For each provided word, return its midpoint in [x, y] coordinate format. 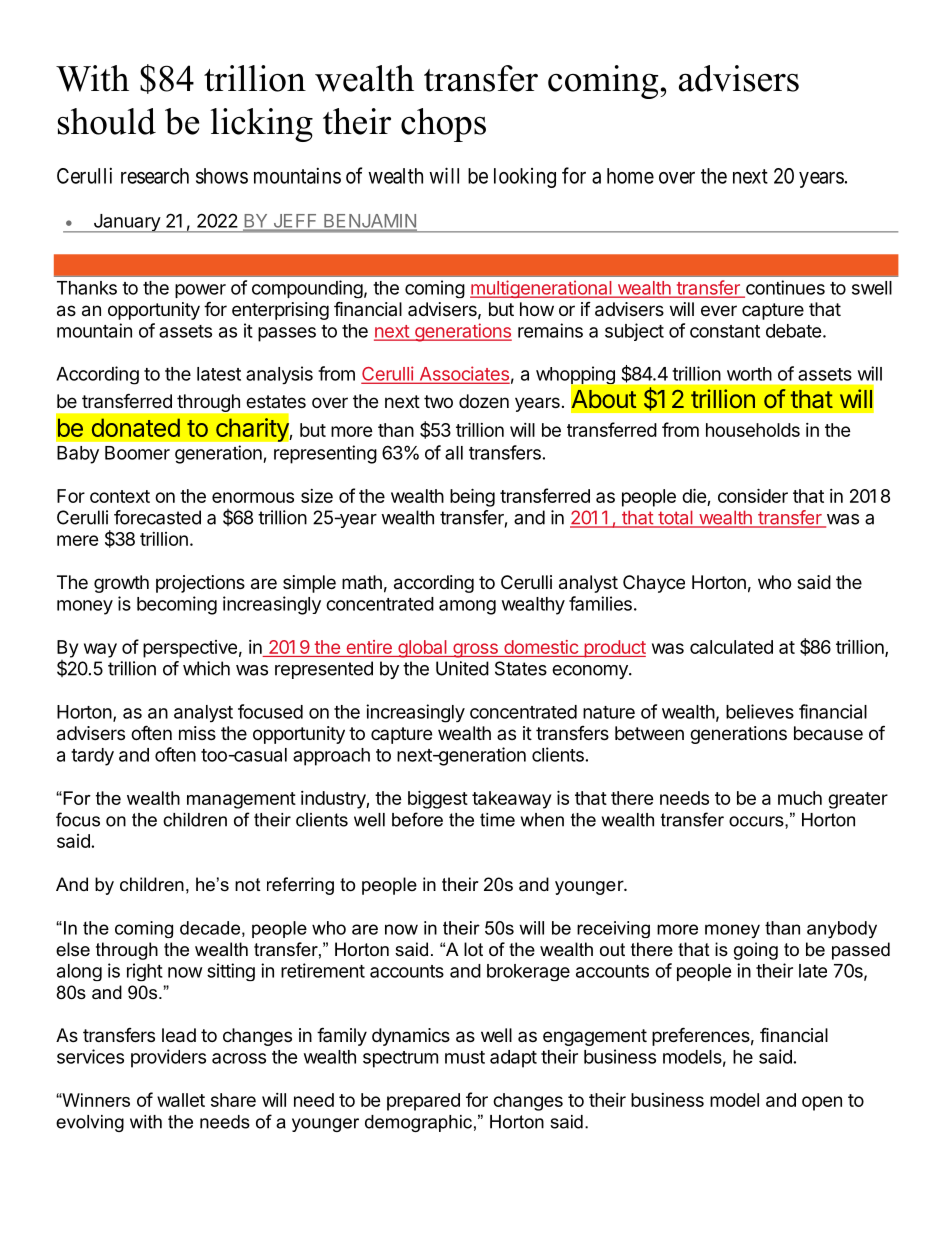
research [155, 176]
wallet [181, 1100]
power [200, 291]
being [472, 497]
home [630, 176]
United [462, 668]
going [756, 951]
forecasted [157, 517]
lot [473, 949]
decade [210, 928]
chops [443, 125]
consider [753, 495]
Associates [463, 374]
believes [760, 711]
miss [197, 733]
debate [794, 331]
